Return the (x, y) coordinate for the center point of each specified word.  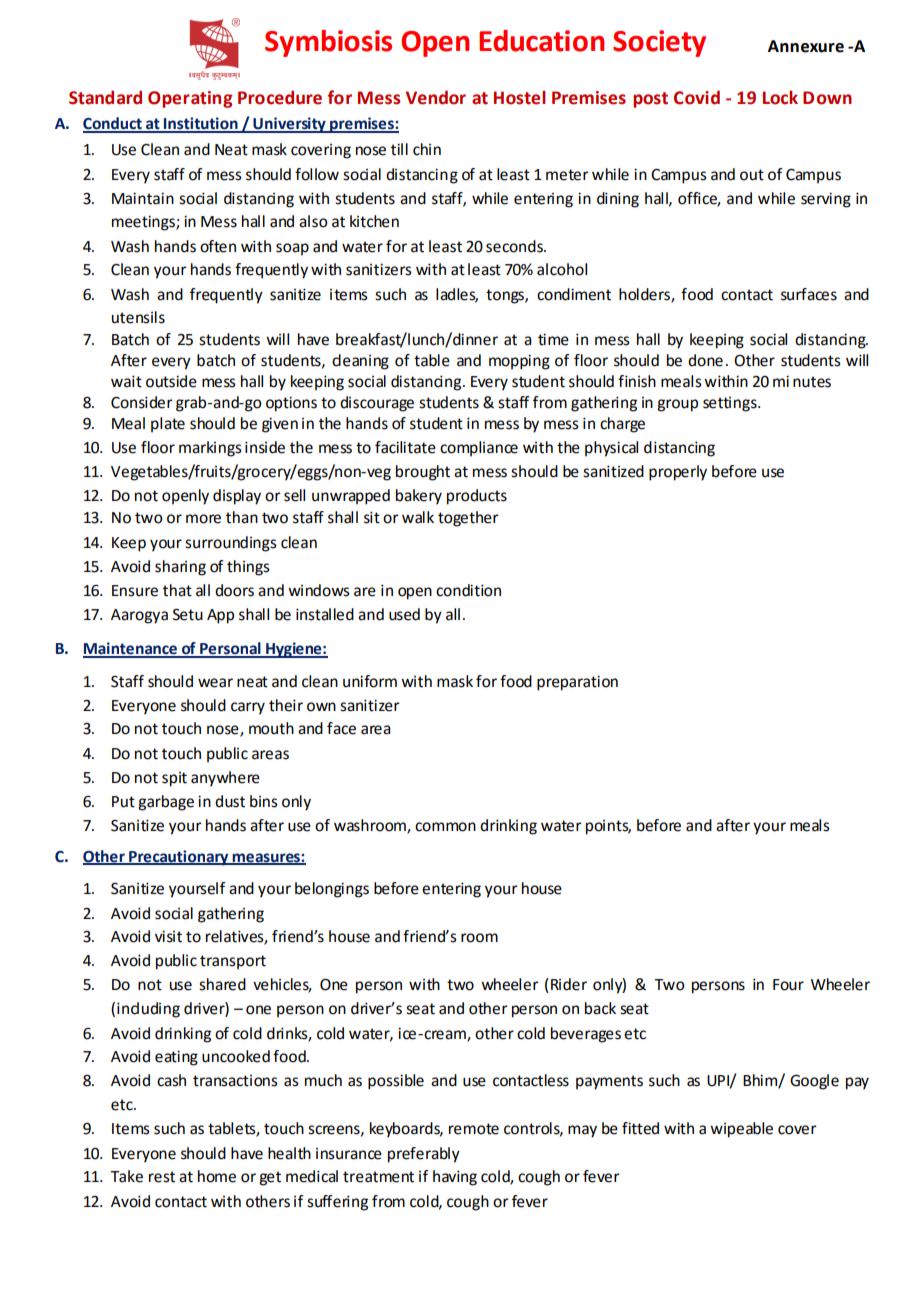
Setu (188, 615)
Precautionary (179, 858)
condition (468, 590)
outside (171, 381)
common (445, 827)
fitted (640, 1128)
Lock (780, 97)
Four (788, 985)
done (705, 360)
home (217, 1176)
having (455, 1178)
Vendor (436, 97)
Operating (190, 99)
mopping (519, 362)
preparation (577, 683)
